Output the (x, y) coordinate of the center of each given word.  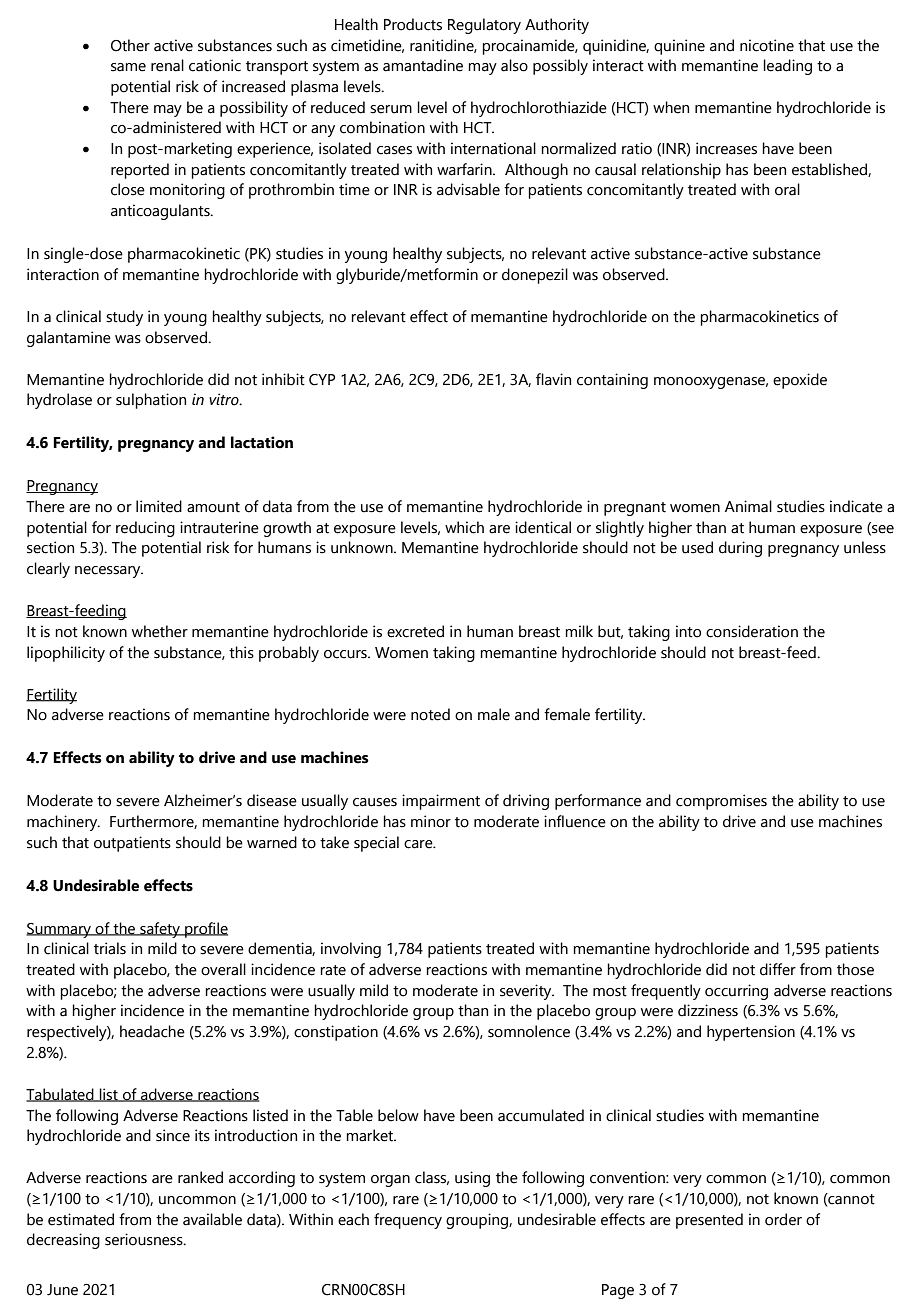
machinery (63, 823)
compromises (721, 802)
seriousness (145, 1239)
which (464, 527)
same (128, 67)
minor (431, 821)
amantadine (423, 65)
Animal (748, 506)
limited (159, 506)
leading (787, 67)
